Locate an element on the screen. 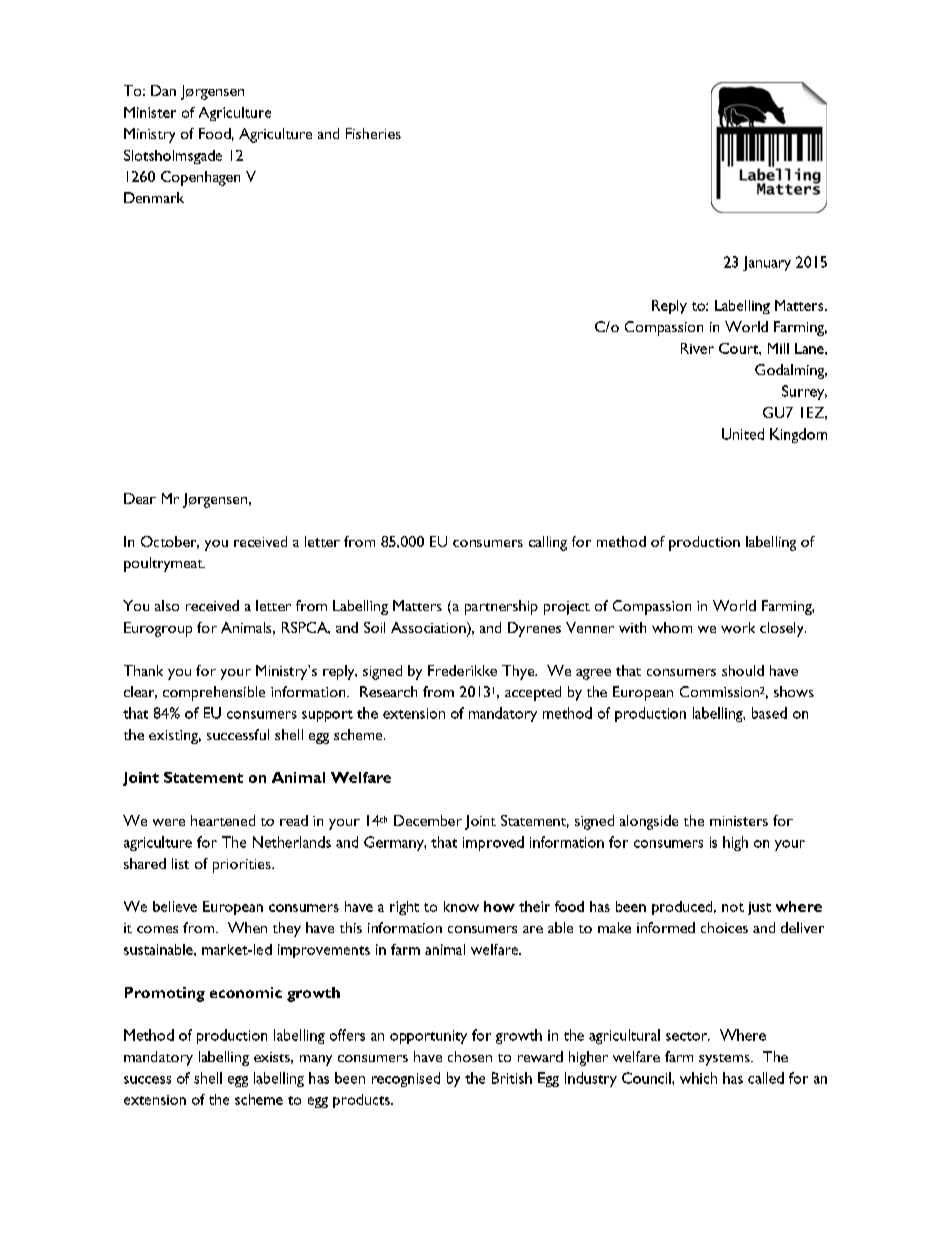  January is located at coordinates (767, 263).
